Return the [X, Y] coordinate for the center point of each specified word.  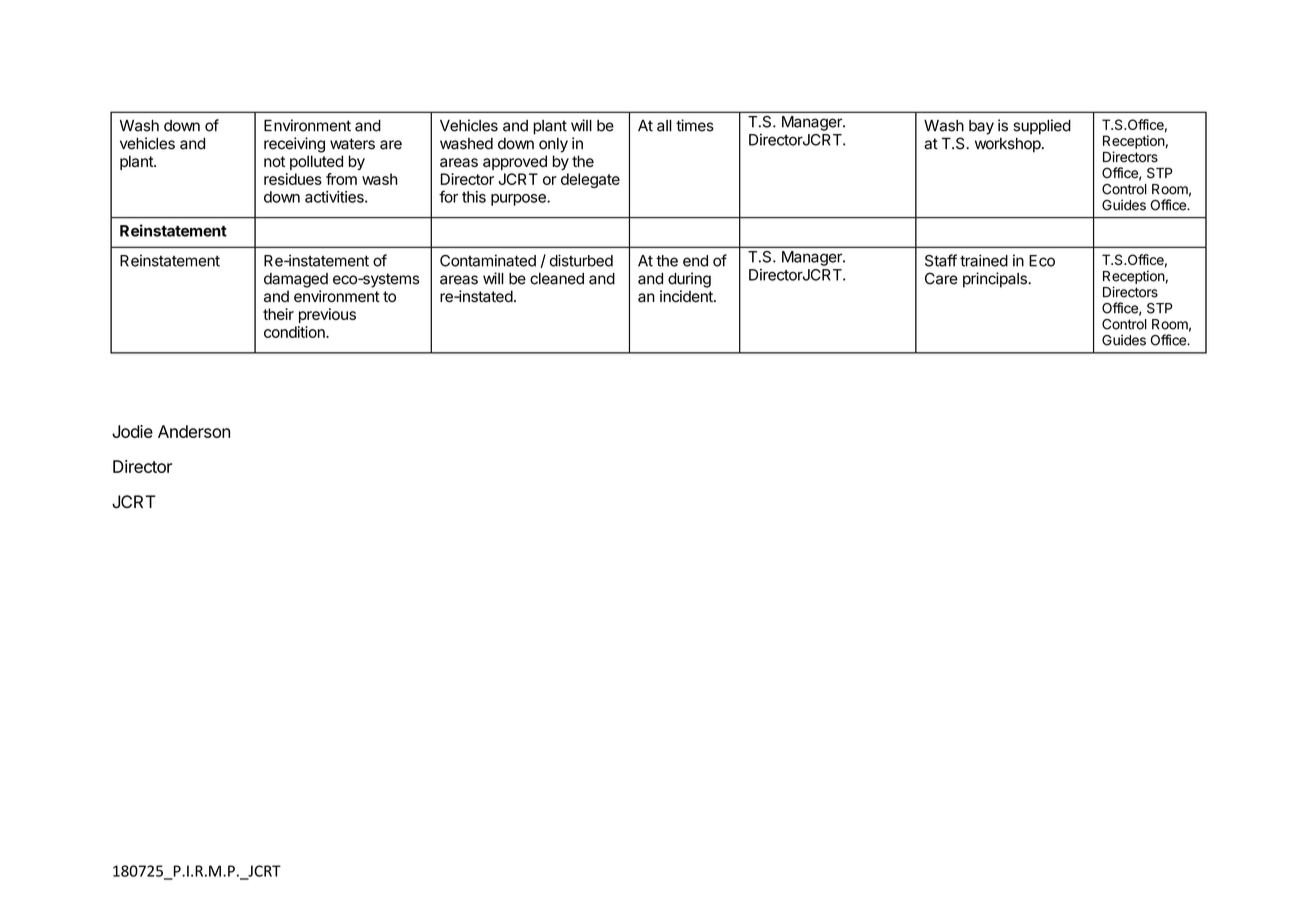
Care [941, 278]
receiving [294, 145]
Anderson [194, 431]
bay [981, 127]
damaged [296, 280]
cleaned [557, 279]
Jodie [132, 431]
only [553, 145]
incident [687, 296]
